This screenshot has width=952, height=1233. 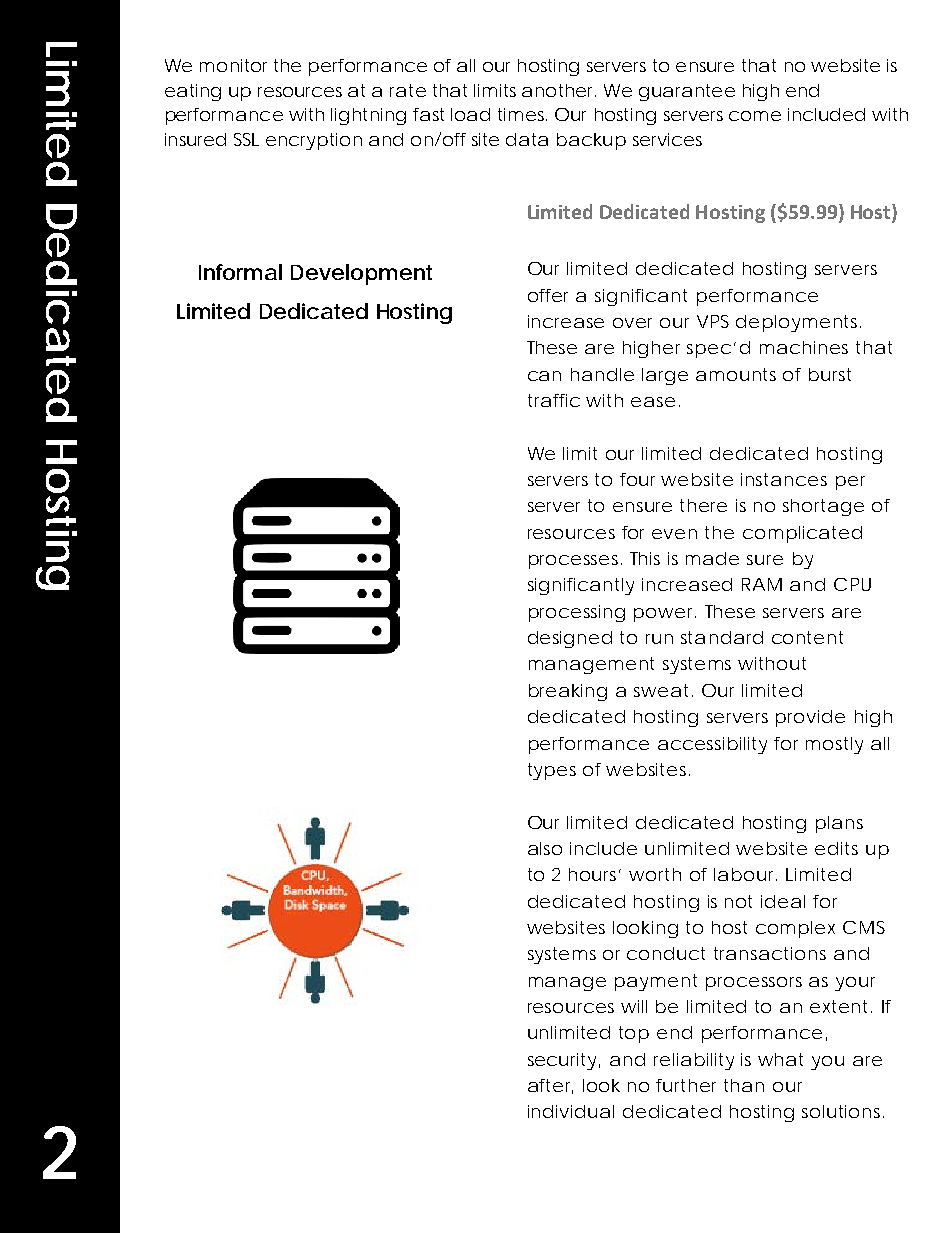 What do you see at coordinates (755, 116) in the screenshot?
I see `come` at bounding box center [755, 116].
